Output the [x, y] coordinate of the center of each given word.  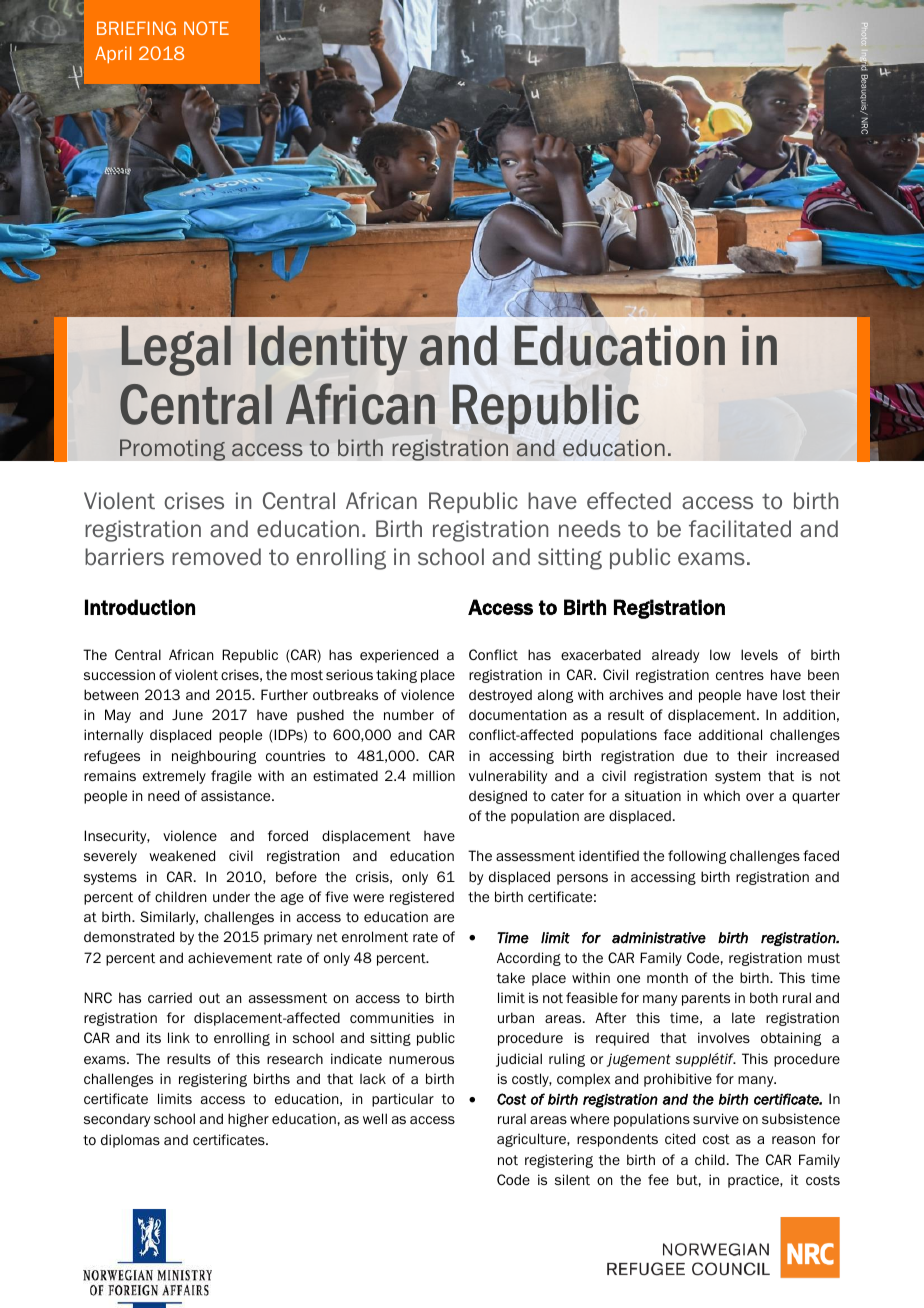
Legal [176, 350]
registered [422, 898]
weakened [182, 855]
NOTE [206, 28]
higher [248, 1120]
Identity [328, 350]
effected [629, 501]
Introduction [140, 607]
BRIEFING [136, 28]
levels [759, 654]
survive [716, 1118]
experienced [399, 656]
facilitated [740, 529]
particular [403, 1100]
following [697, 857]
